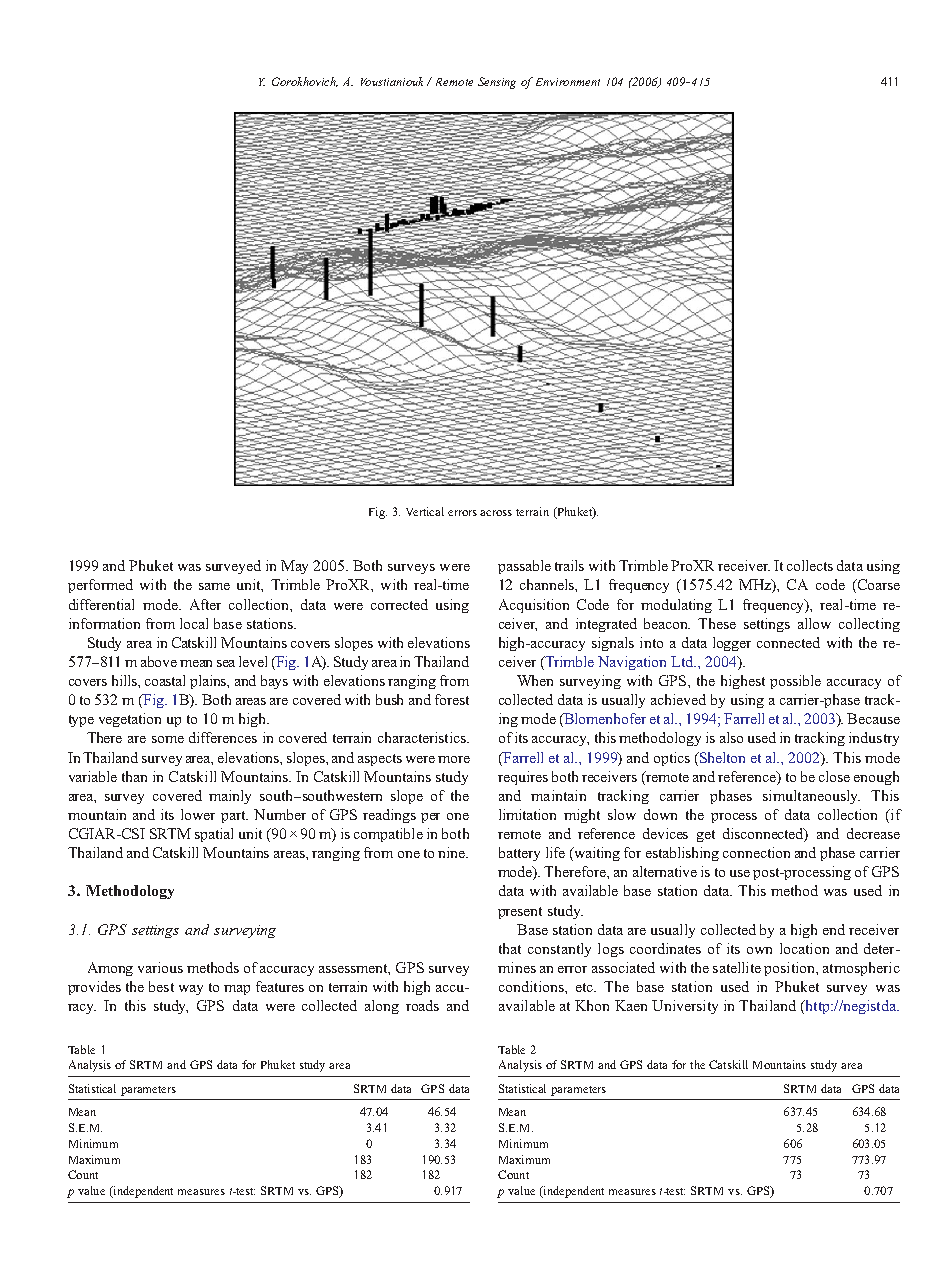  Describe the element at coordinates (214, 586) in the page. I see `same` at that location.
